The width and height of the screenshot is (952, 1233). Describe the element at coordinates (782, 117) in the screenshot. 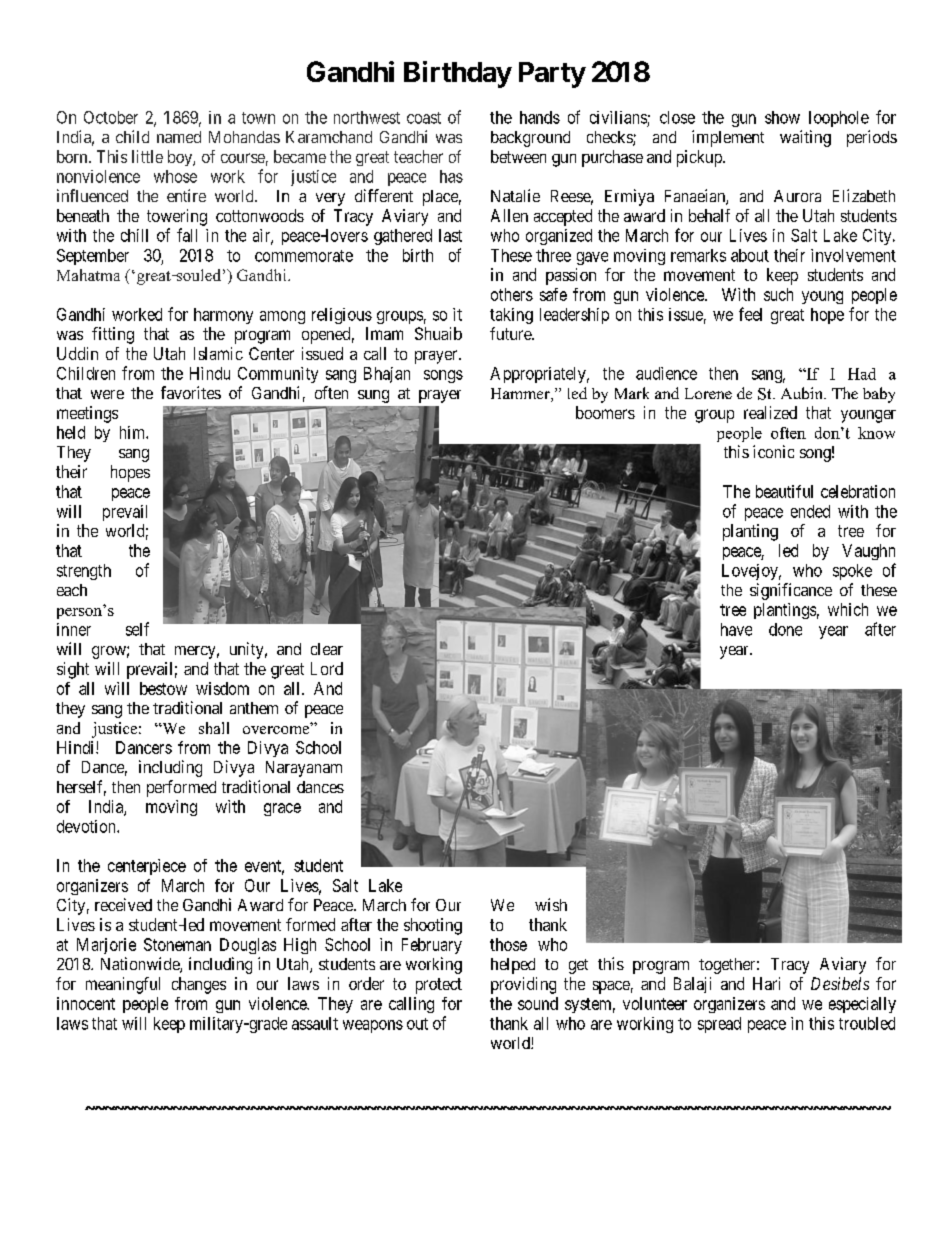

I see `show` at that location.
